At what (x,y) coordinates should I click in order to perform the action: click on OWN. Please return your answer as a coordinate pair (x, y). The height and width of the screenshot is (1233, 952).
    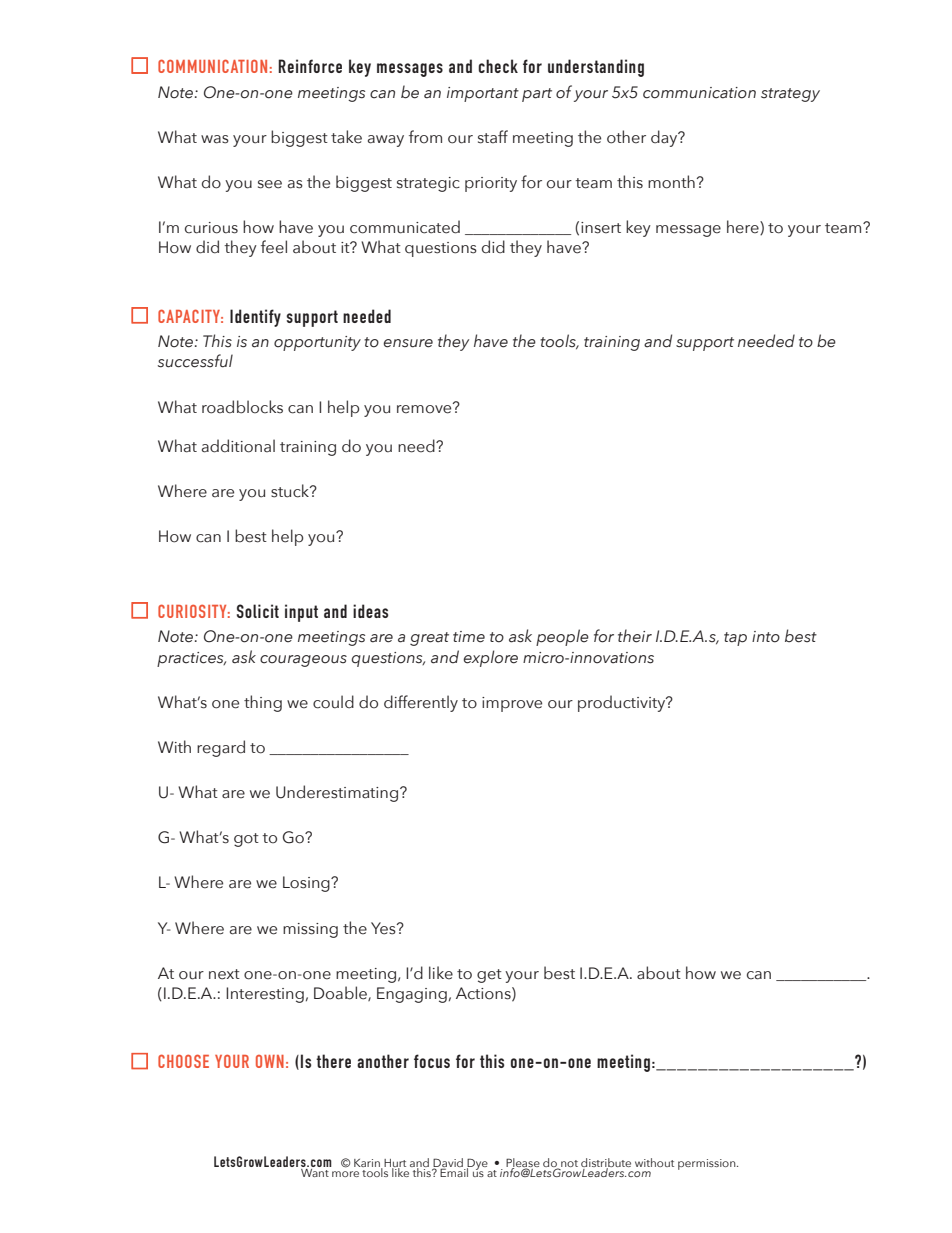
    Looking at the image, I should click on (270, 1061).
